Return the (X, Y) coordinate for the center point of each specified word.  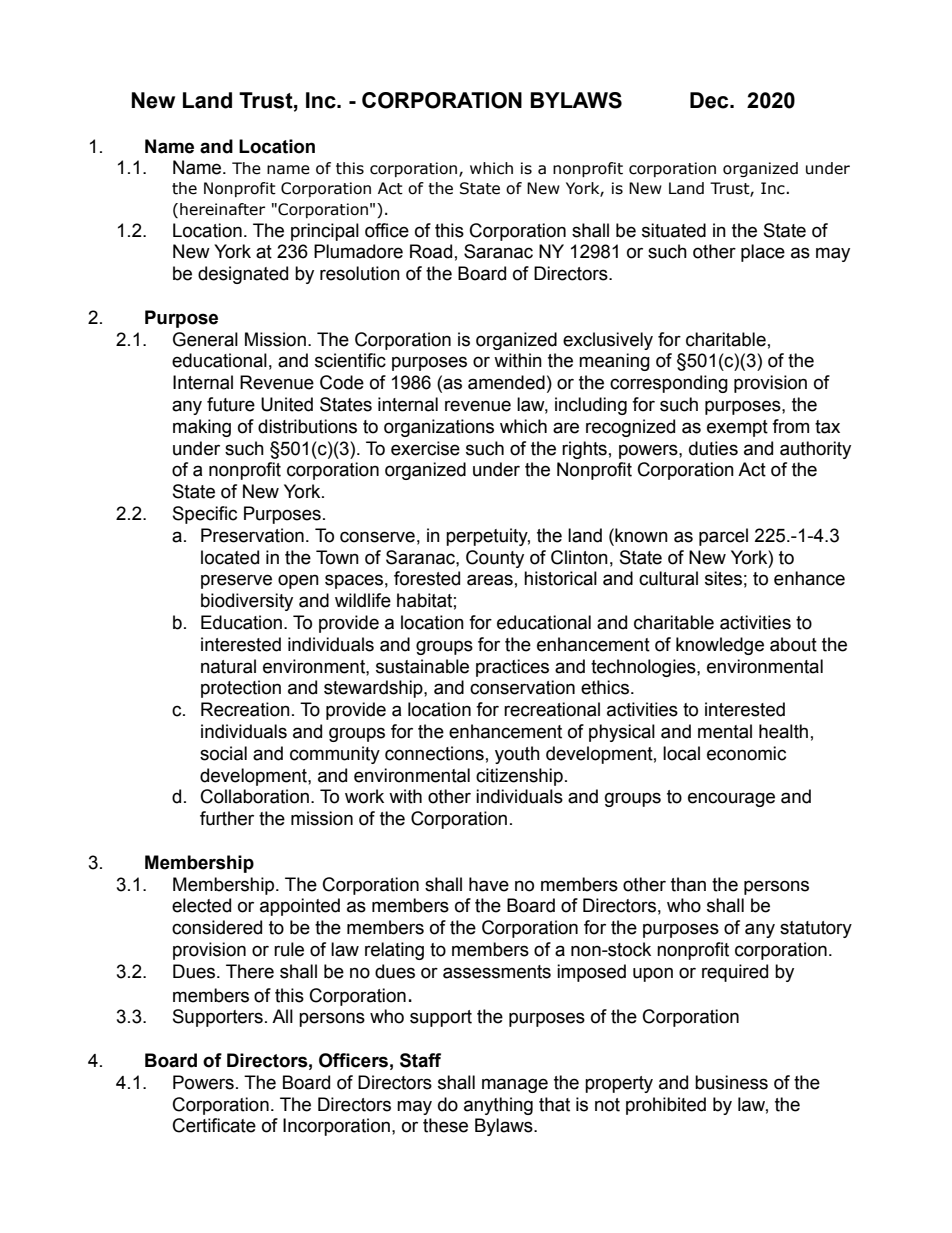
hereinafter (222, 209)
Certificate (214, 1125)
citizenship (519, 777)
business (731, 1082)
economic (746, 753)
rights (584, 450)
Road (431, 251)
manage (515, 1085)
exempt (737, 428)
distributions (307, 426)
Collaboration (255, 796)
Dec (710, 100)
